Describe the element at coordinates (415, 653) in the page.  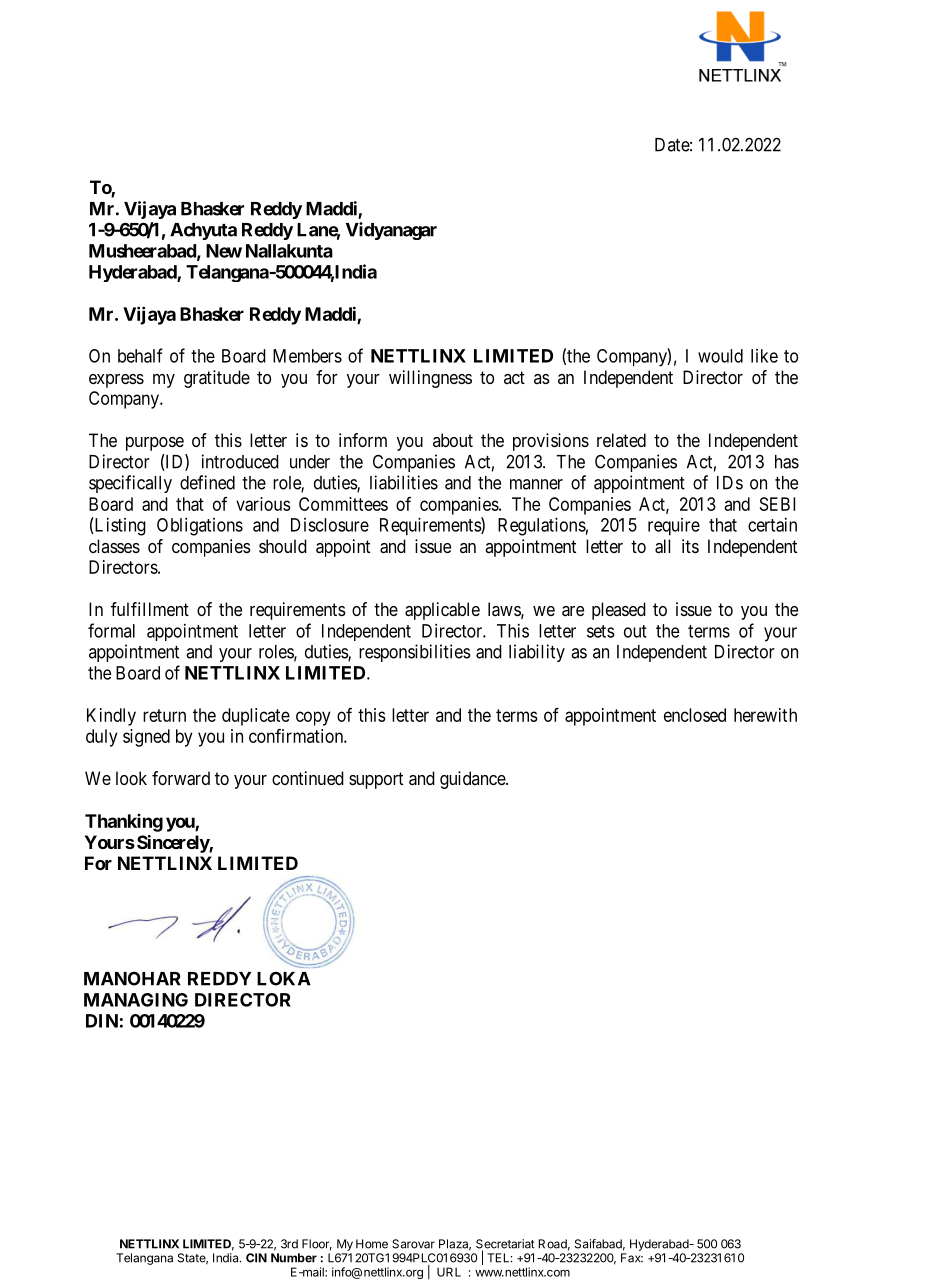
I see `responsibilities` at that location.
